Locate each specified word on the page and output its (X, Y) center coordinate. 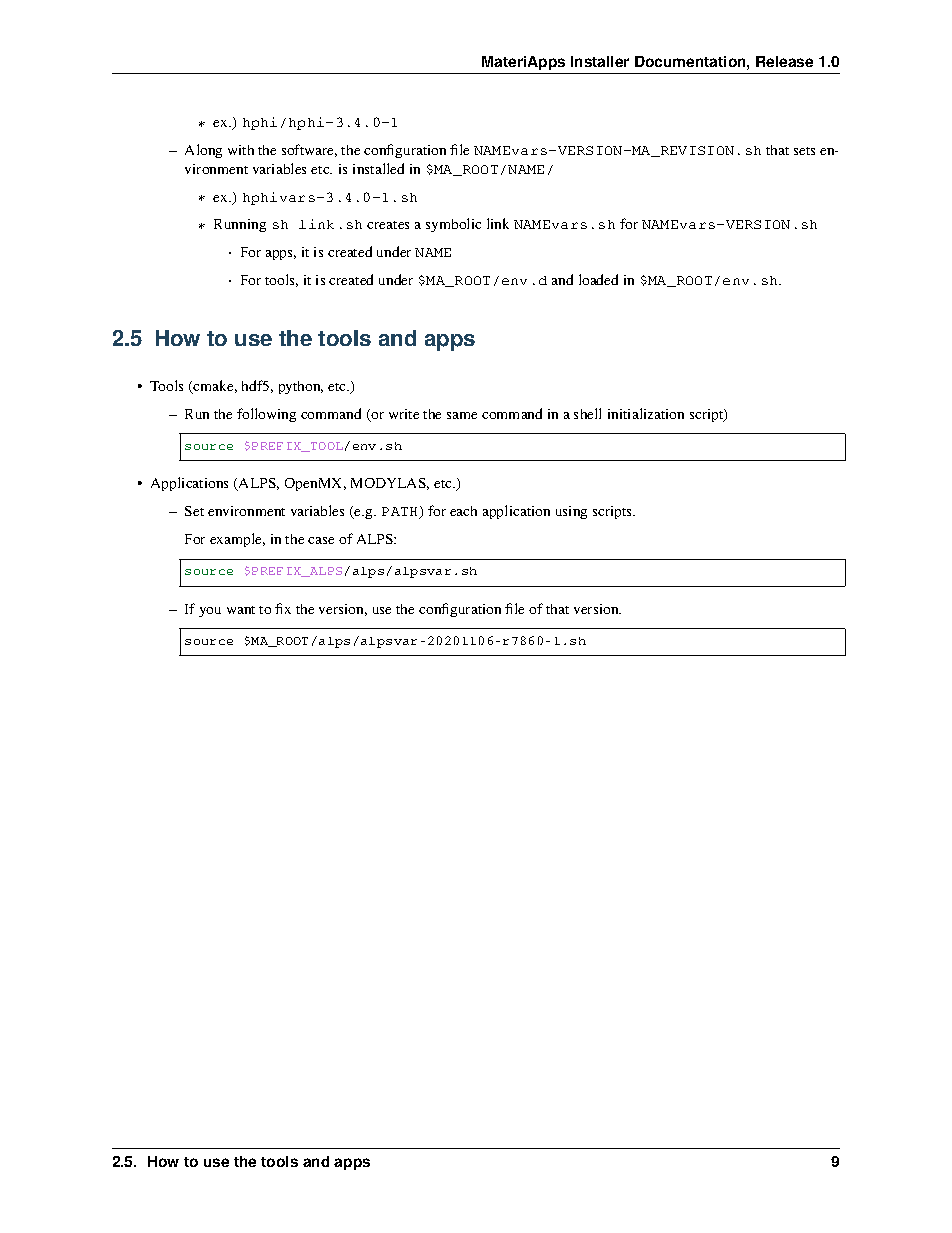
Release (784, 61)
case (321, 540)
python (301, 387)
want (241, 610)
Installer (600, 61)
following (266, 415)
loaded (598, 279)
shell (587, 413)
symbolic (453, 225)
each (463, 511)
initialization (646, 413)
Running (240, 225)
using (571, 512)
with (241, 150)
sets (804, 151)
